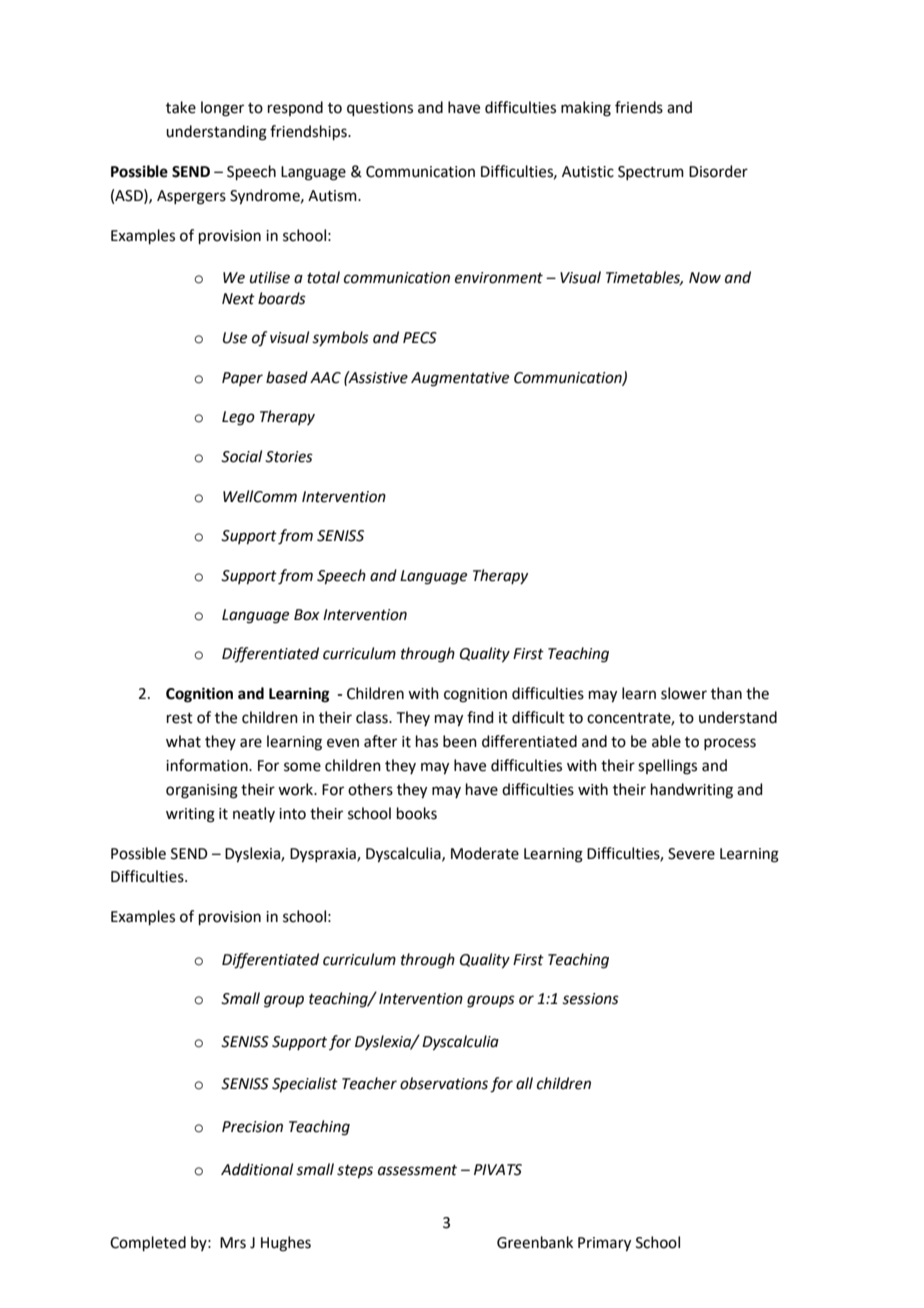 This document has height=1308, width=924. What do you see at coordinates (651, 173) in the document?
I see `Spectrum` at bounding box center [651, 173].
